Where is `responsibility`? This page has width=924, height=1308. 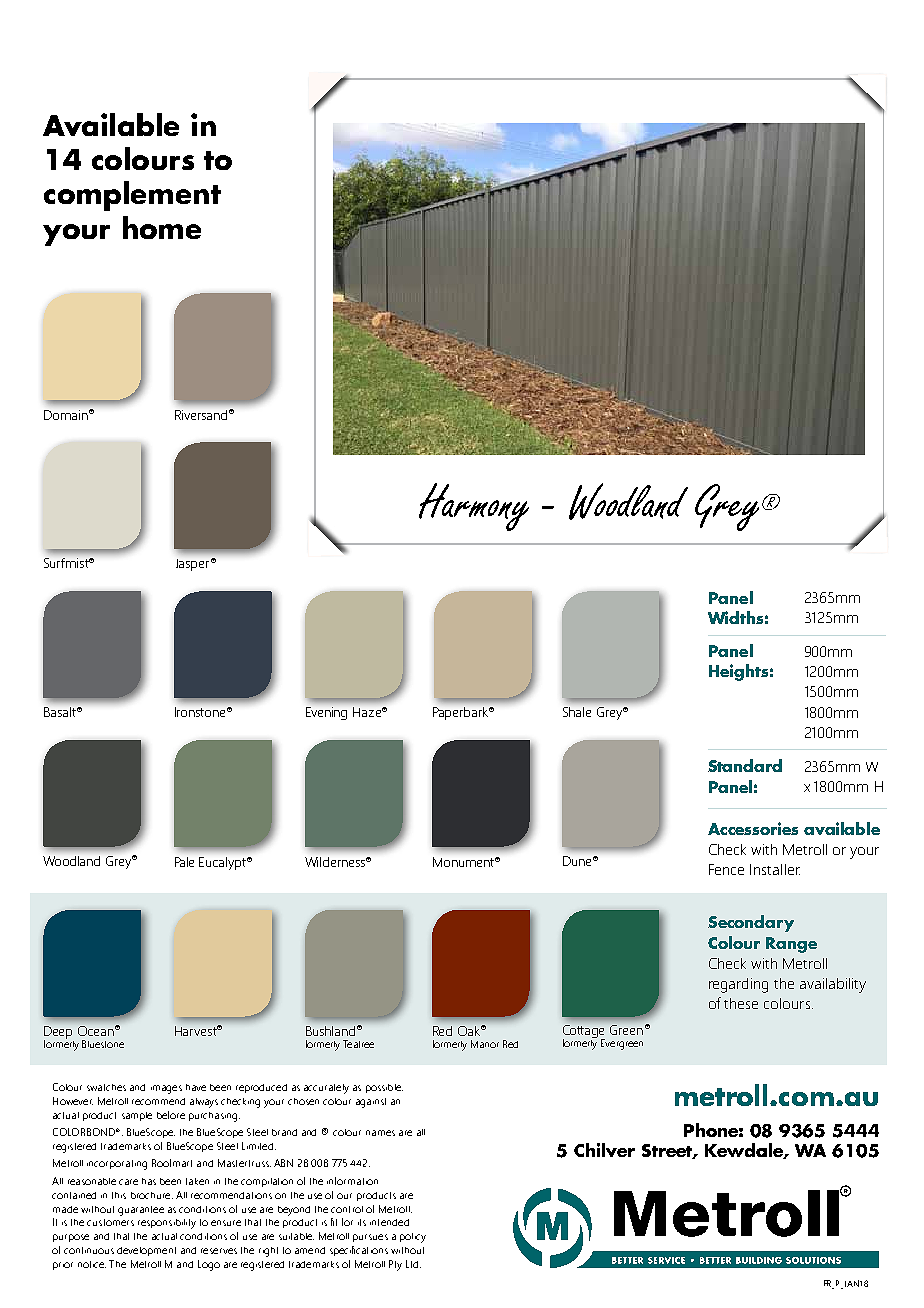
responsibility is located at coordinates (167, 1224).
